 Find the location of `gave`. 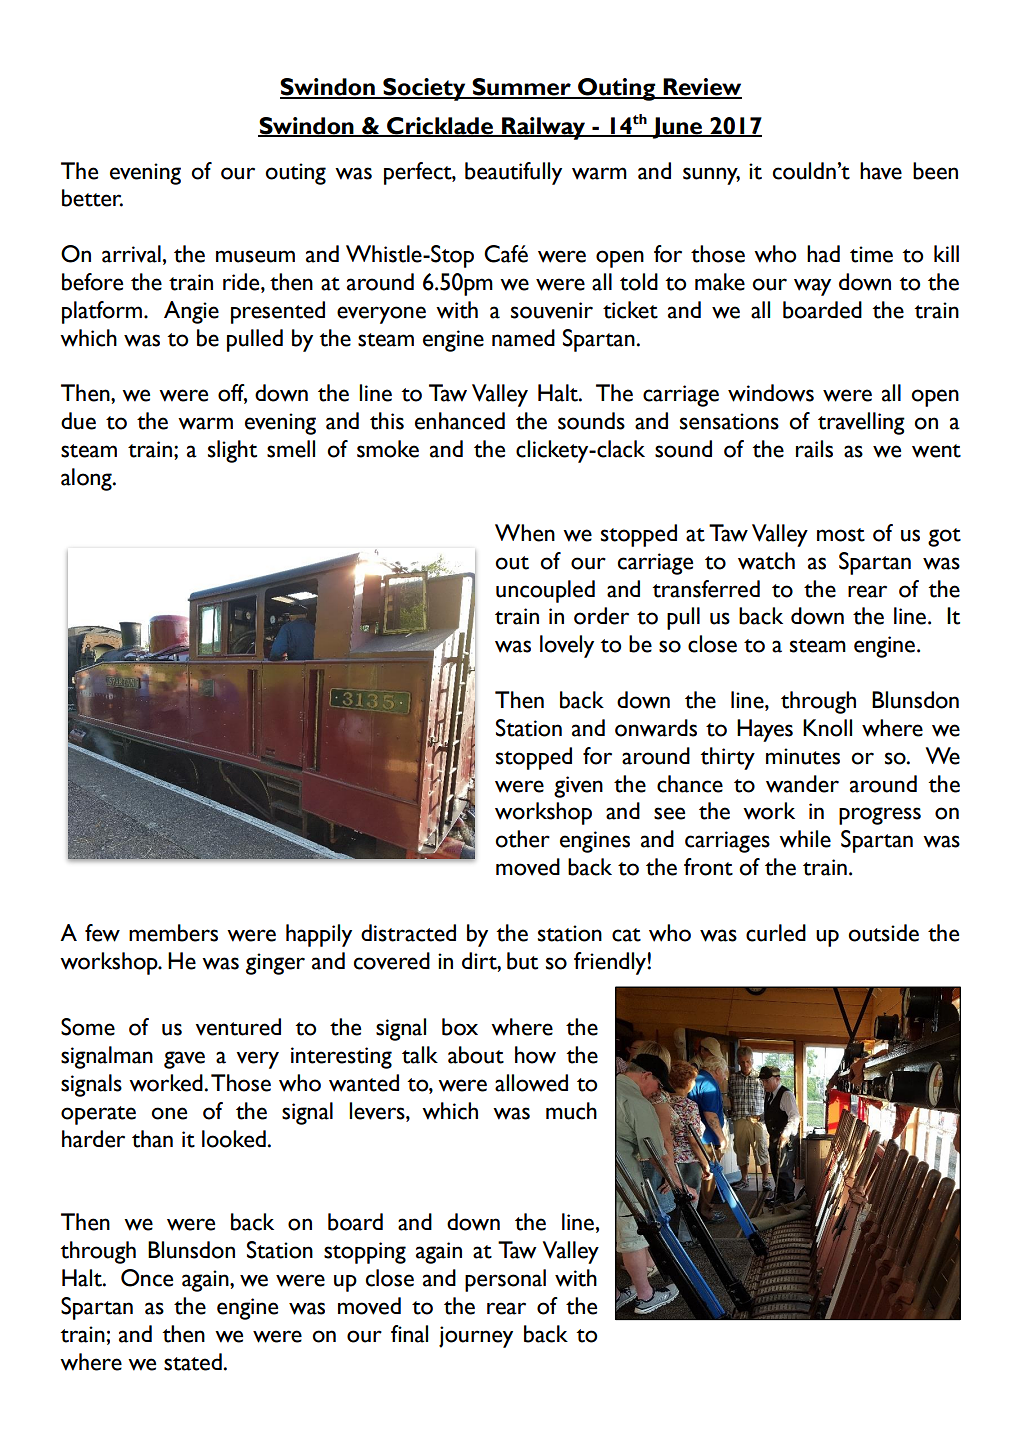

gave is located at coordinates (184, 1060).
